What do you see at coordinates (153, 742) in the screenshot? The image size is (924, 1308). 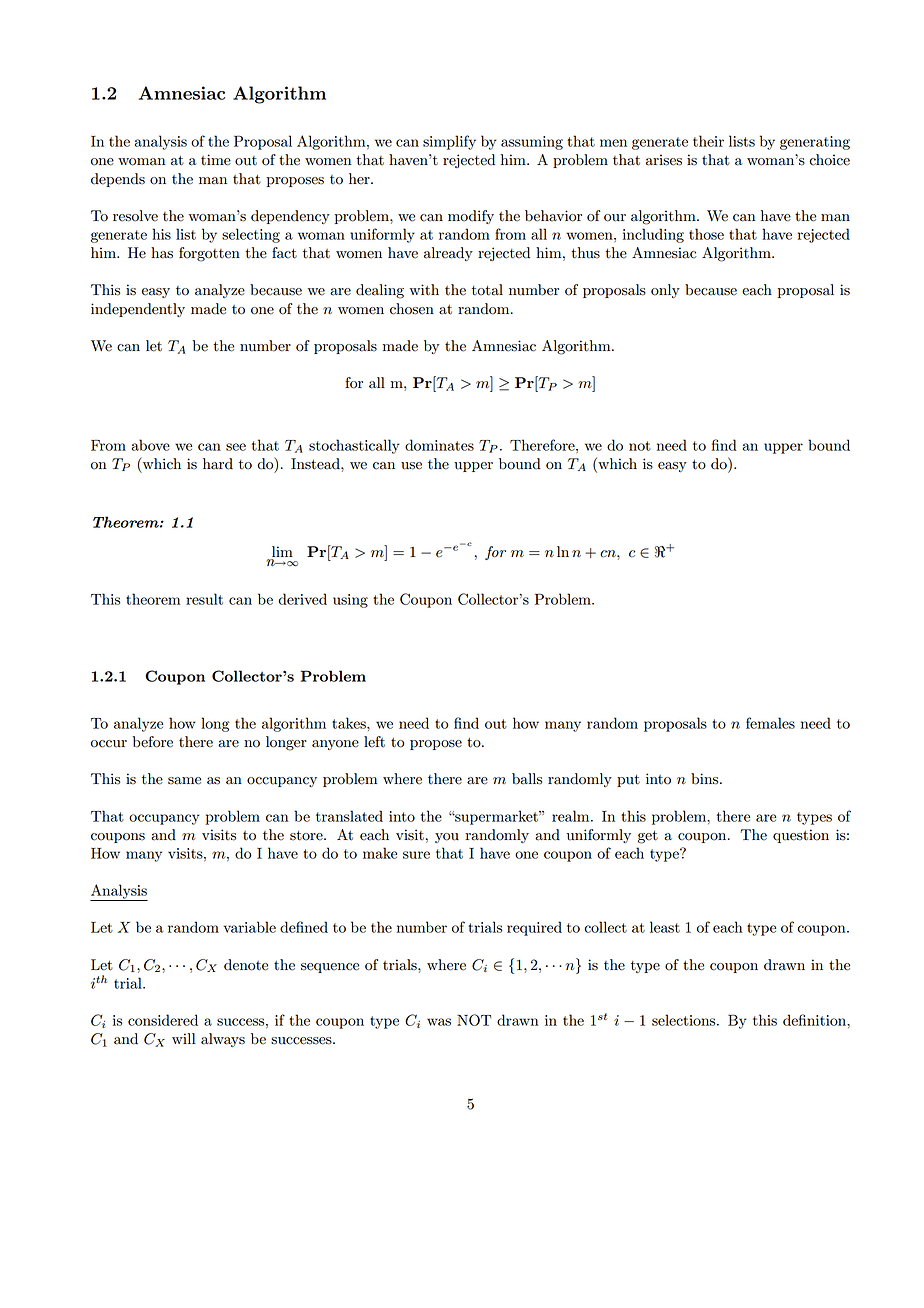 I see `before` at bounding box center [153, 742].
